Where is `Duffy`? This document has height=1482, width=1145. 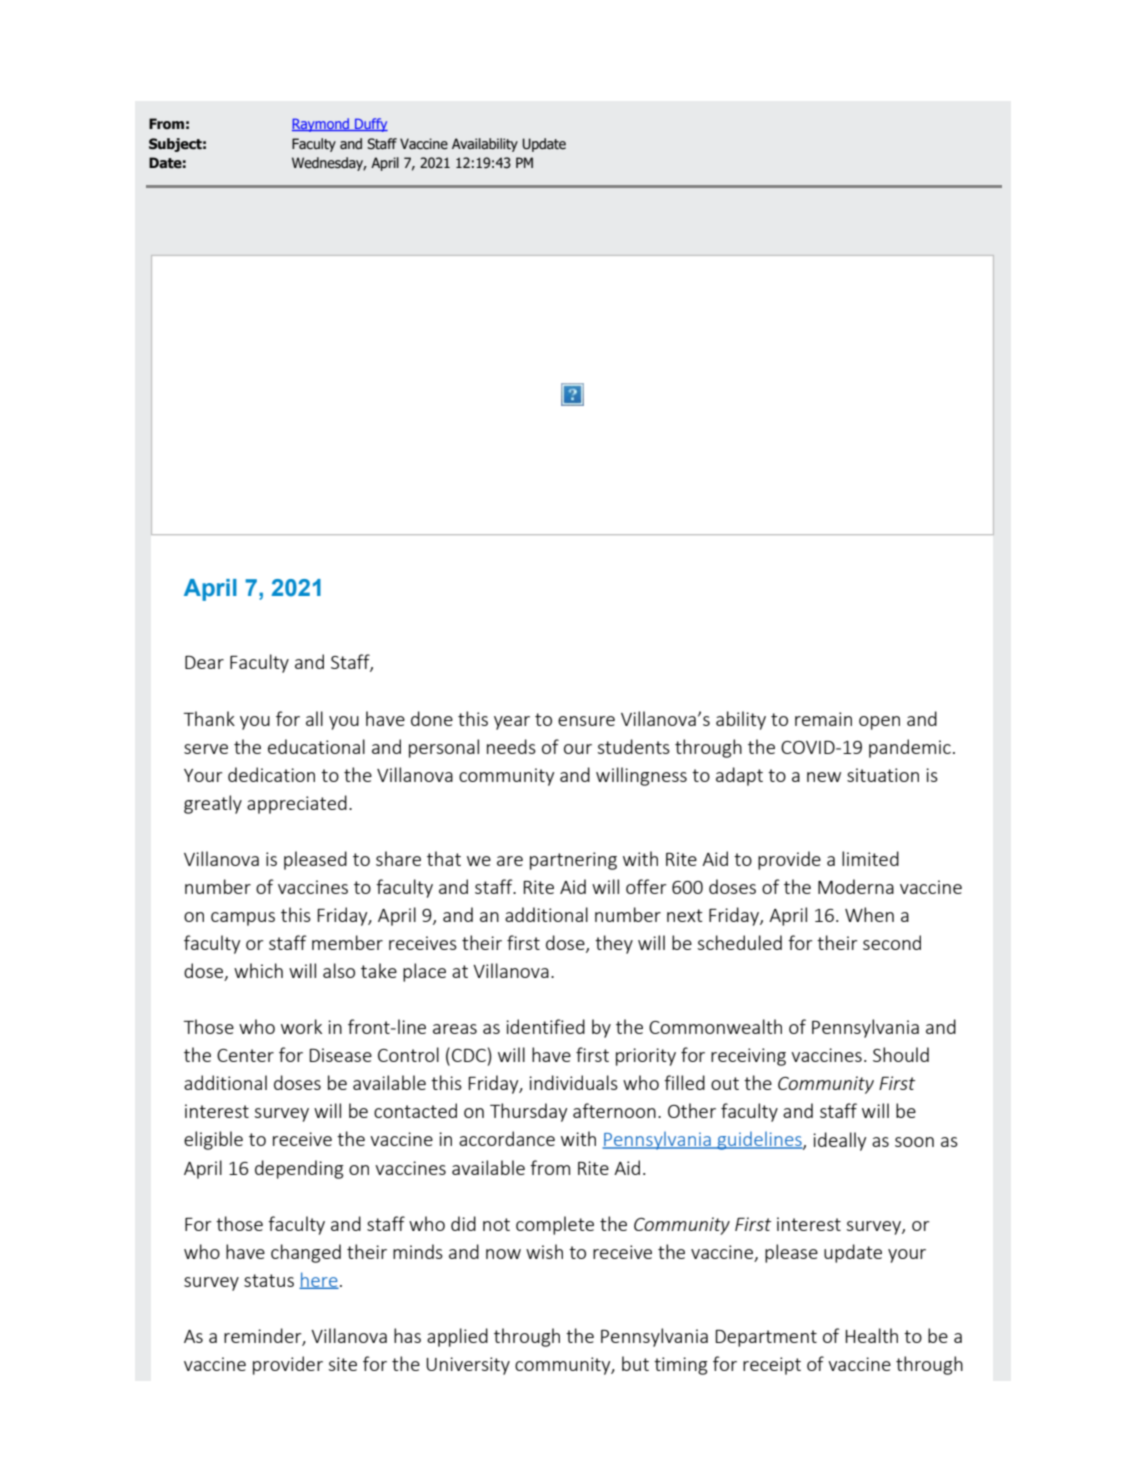
Duffy is located at coordinates (370, 125).
